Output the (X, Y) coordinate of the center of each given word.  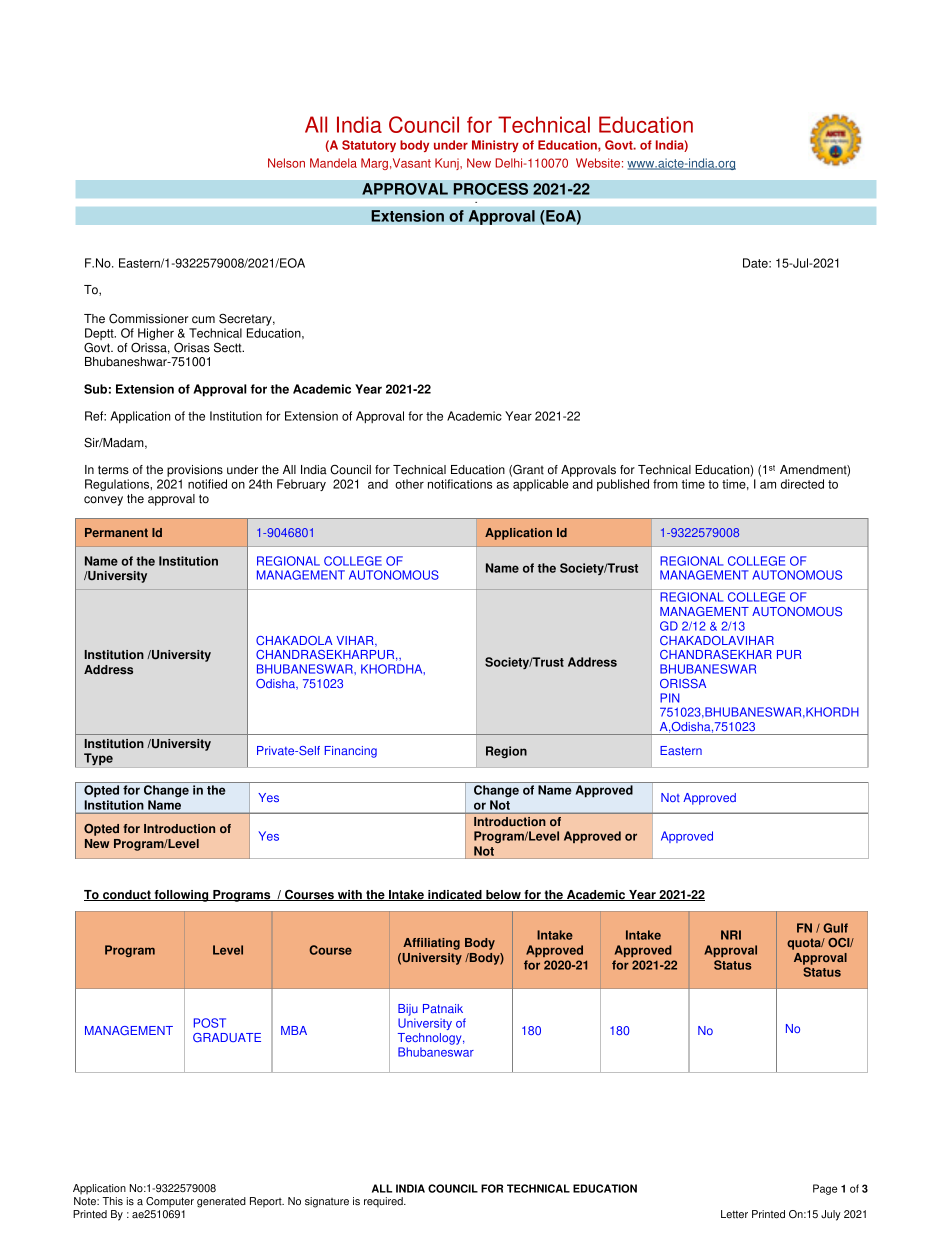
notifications (460, 484)
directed (802, 484)
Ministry (495, 146)
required (384, 1202)
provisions (195, 471)
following (181, 896)
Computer (170, 1202)
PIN (670, 698)
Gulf (835, 928)
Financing (351, 752)
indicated (455, 895)
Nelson (286, 163)
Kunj (448, 164)
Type (98, 759)
